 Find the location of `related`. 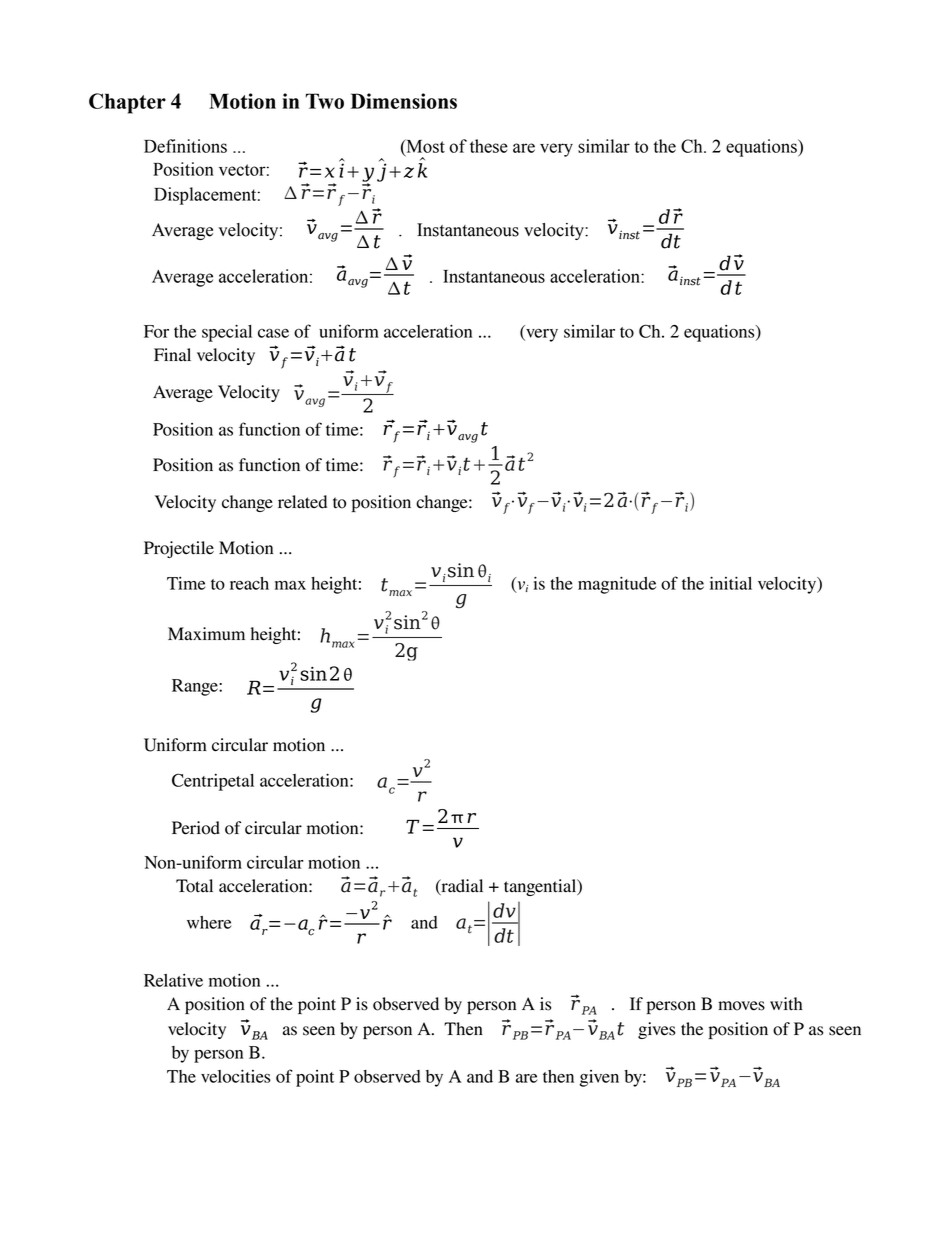

related is located at coordinates (302, 502).
